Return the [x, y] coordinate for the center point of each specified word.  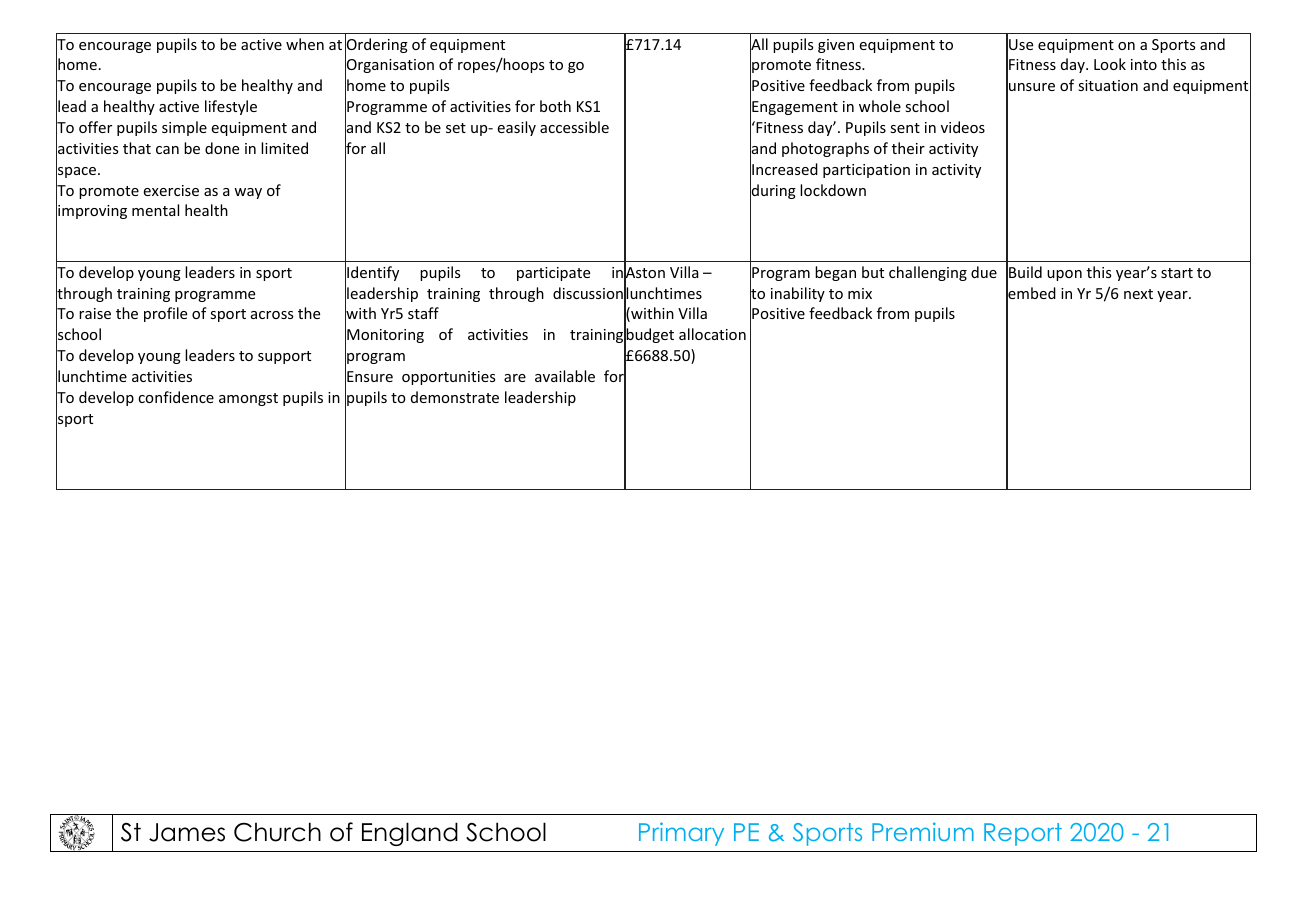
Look [1110, 64]
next [1138, 294]
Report [1023, 834]
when [305, 44]
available [565, 376]
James [187, 832]
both [555, 106]
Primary [681, 834]
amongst [248, 399]
